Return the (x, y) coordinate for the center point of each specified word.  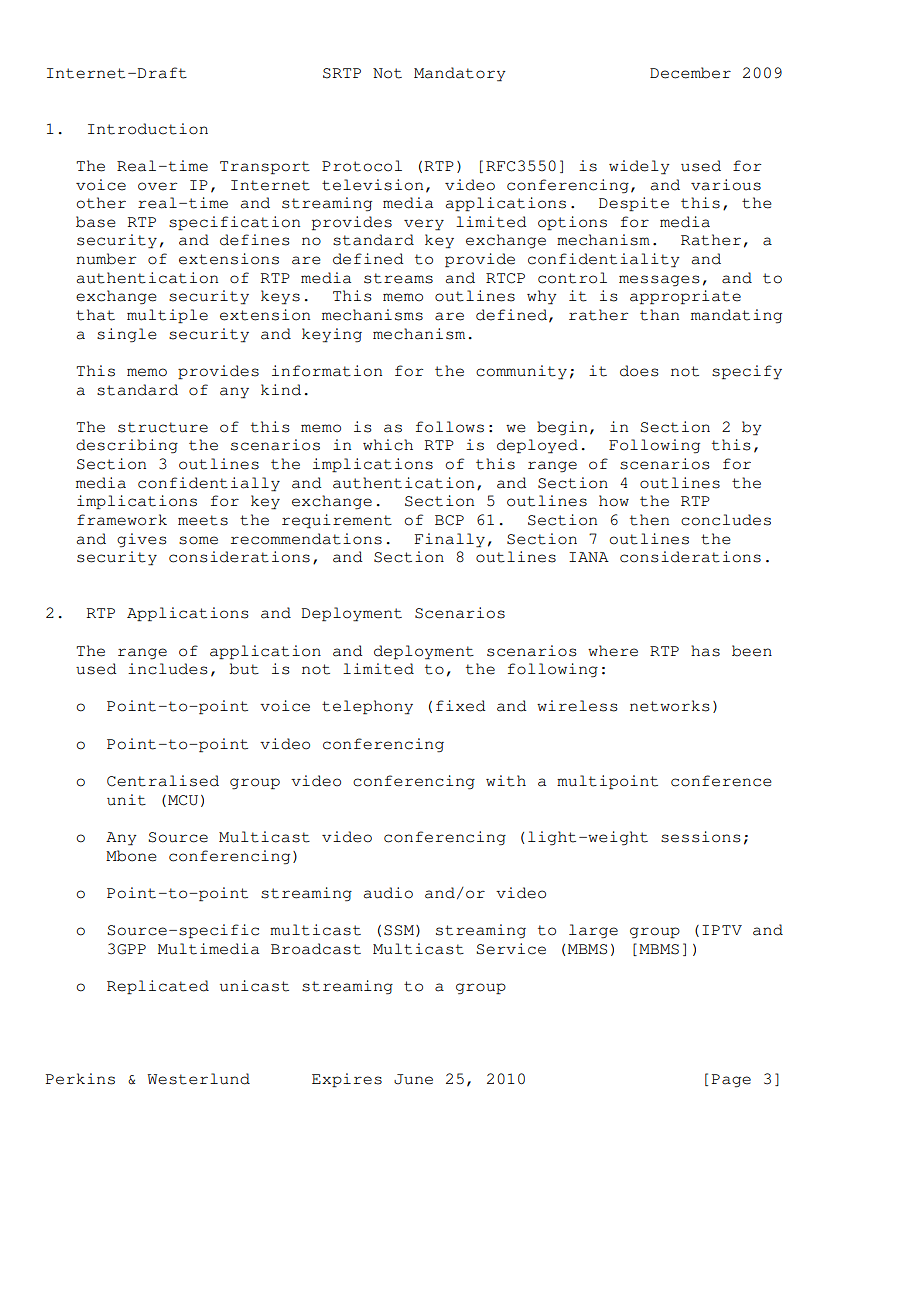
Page (731, 1081)
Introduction (148, 129)
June (413, 1079)
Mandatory (460, 74)
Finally (450, 540)
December (690, 73)
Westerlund (198, 1079)
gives (141, 540)
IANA (589, 557)
